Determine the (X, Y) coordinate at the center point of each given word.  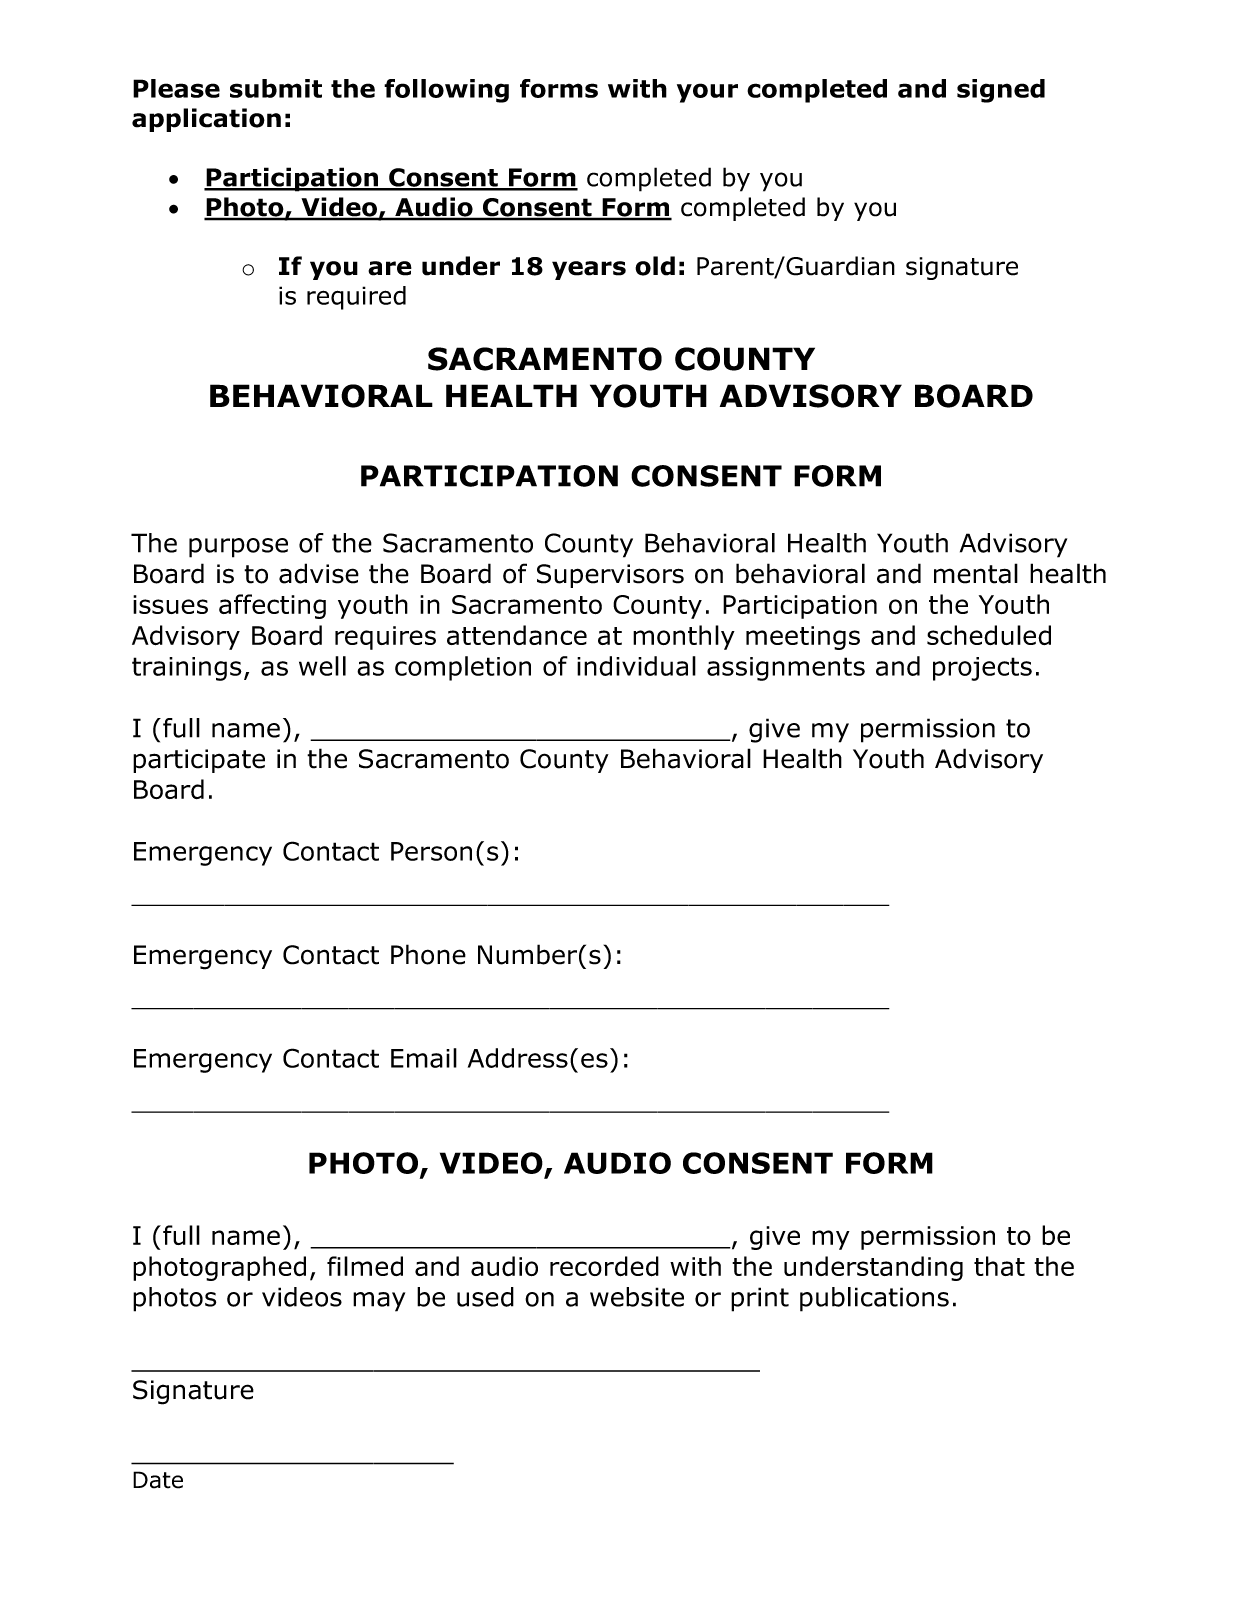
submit (276, 88)
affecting (272, 606)
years (589, 270)
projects (982, 669)
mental (976, 573)
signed (1001, 91)
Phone (428, 954)
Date (158, 1480)
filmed (365, 1266)
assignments (786, 669)
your (707, 93)
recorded (604, 1266)
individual (636, 666)
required (356, 298)
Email (424, 1058)
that (999, 1266)
